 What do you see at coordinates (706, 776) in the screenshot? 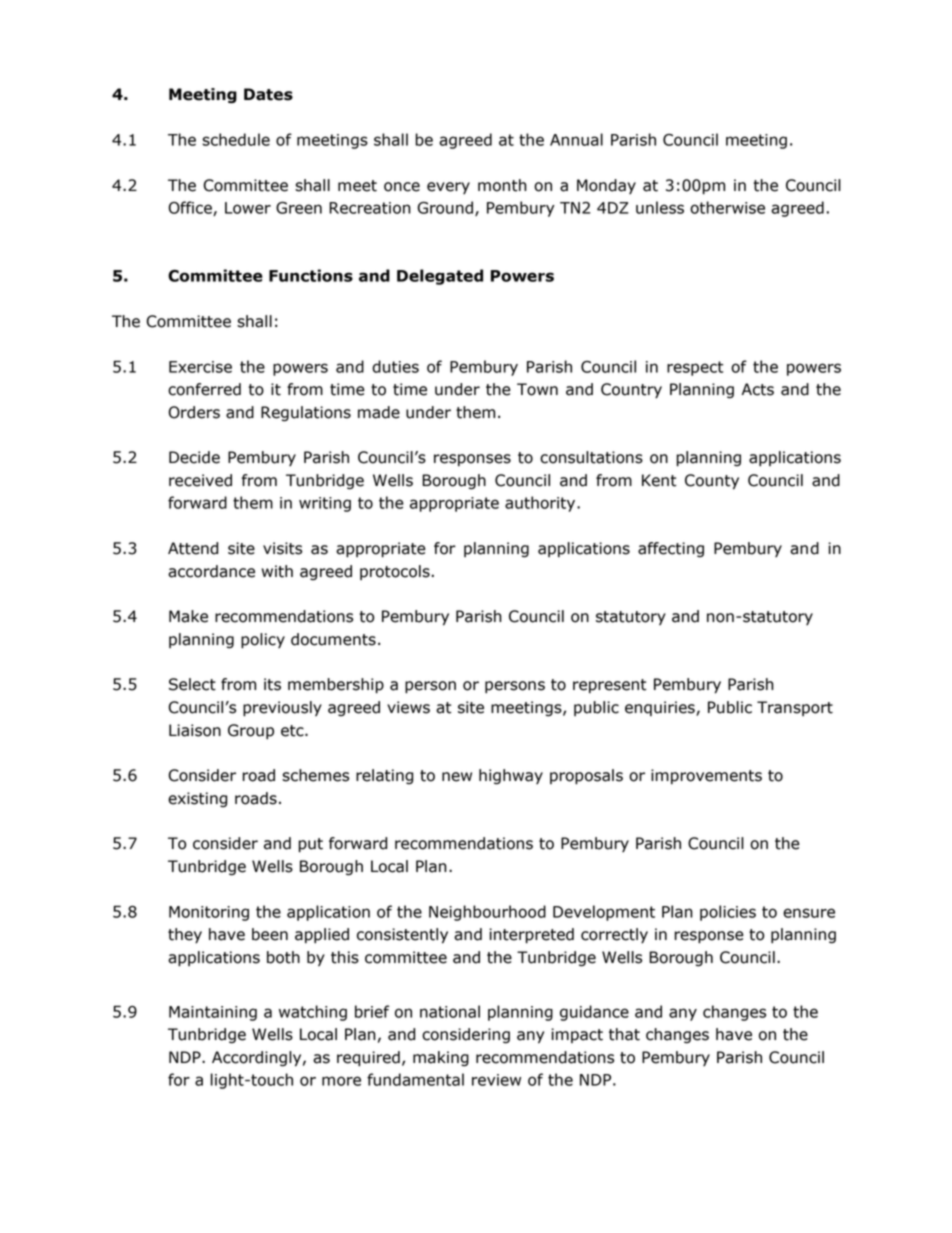
I see `improvements` at bounding box center [706, 776].
